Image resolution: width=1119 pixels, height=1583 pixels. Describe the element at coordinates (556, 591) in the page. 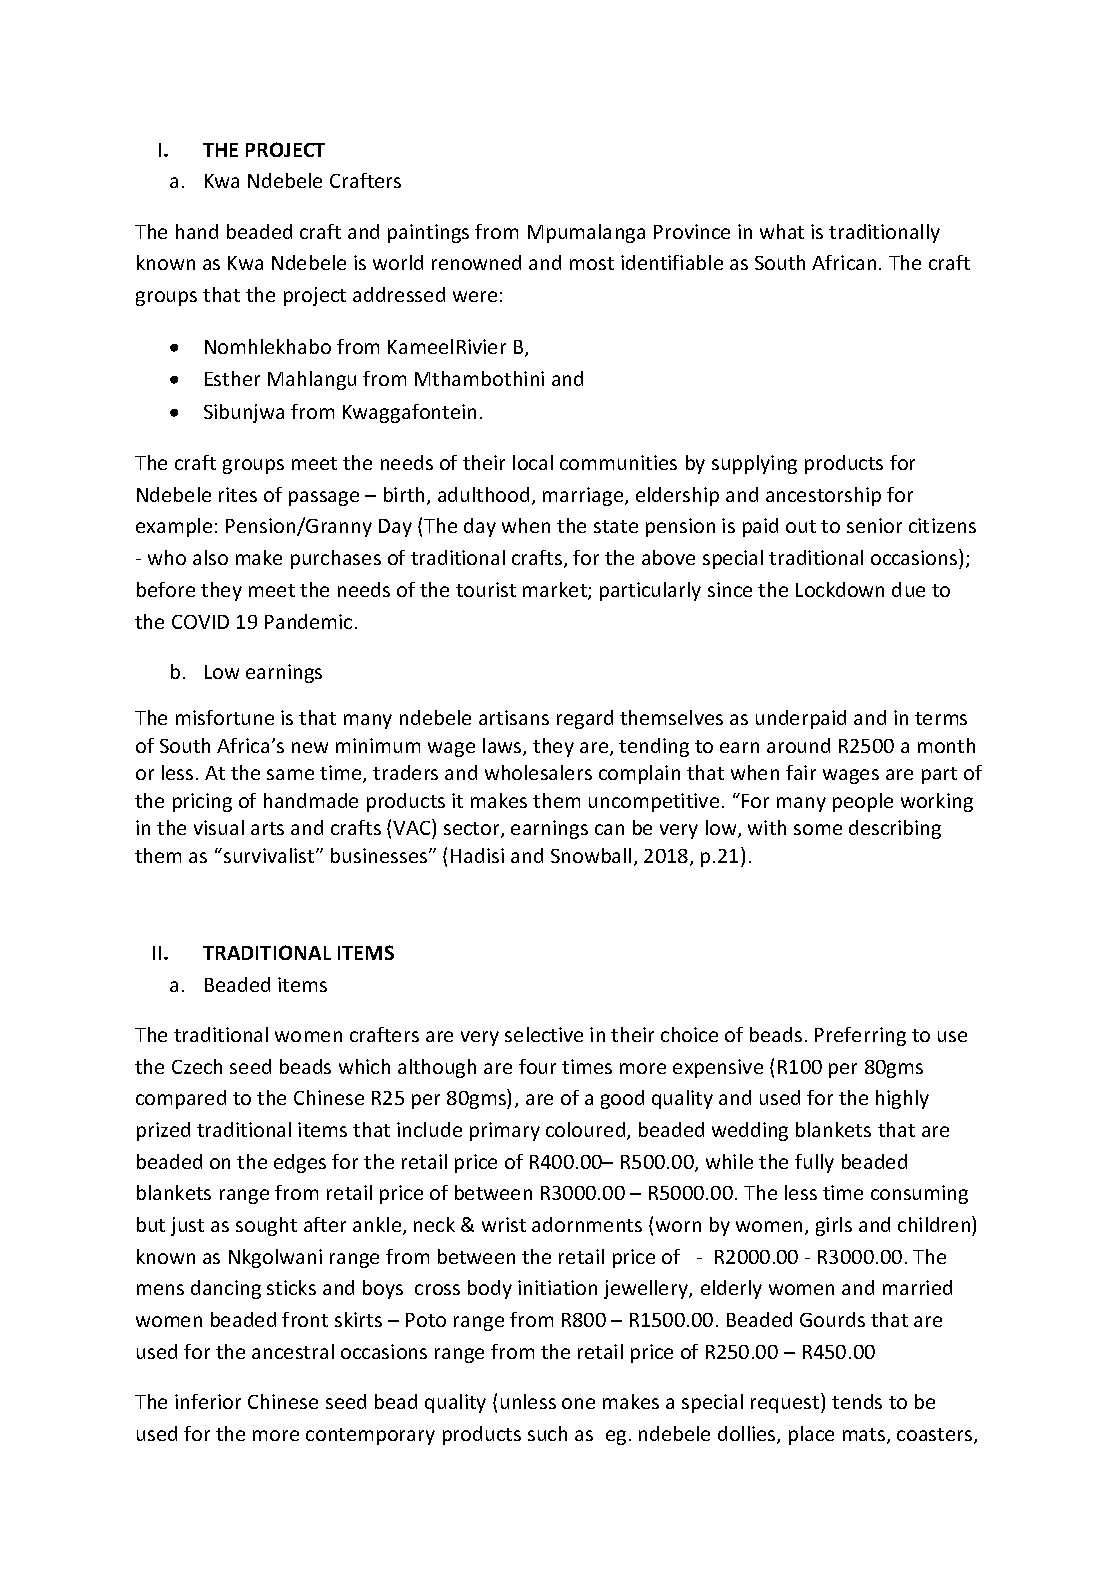

I see `market` at that location.
